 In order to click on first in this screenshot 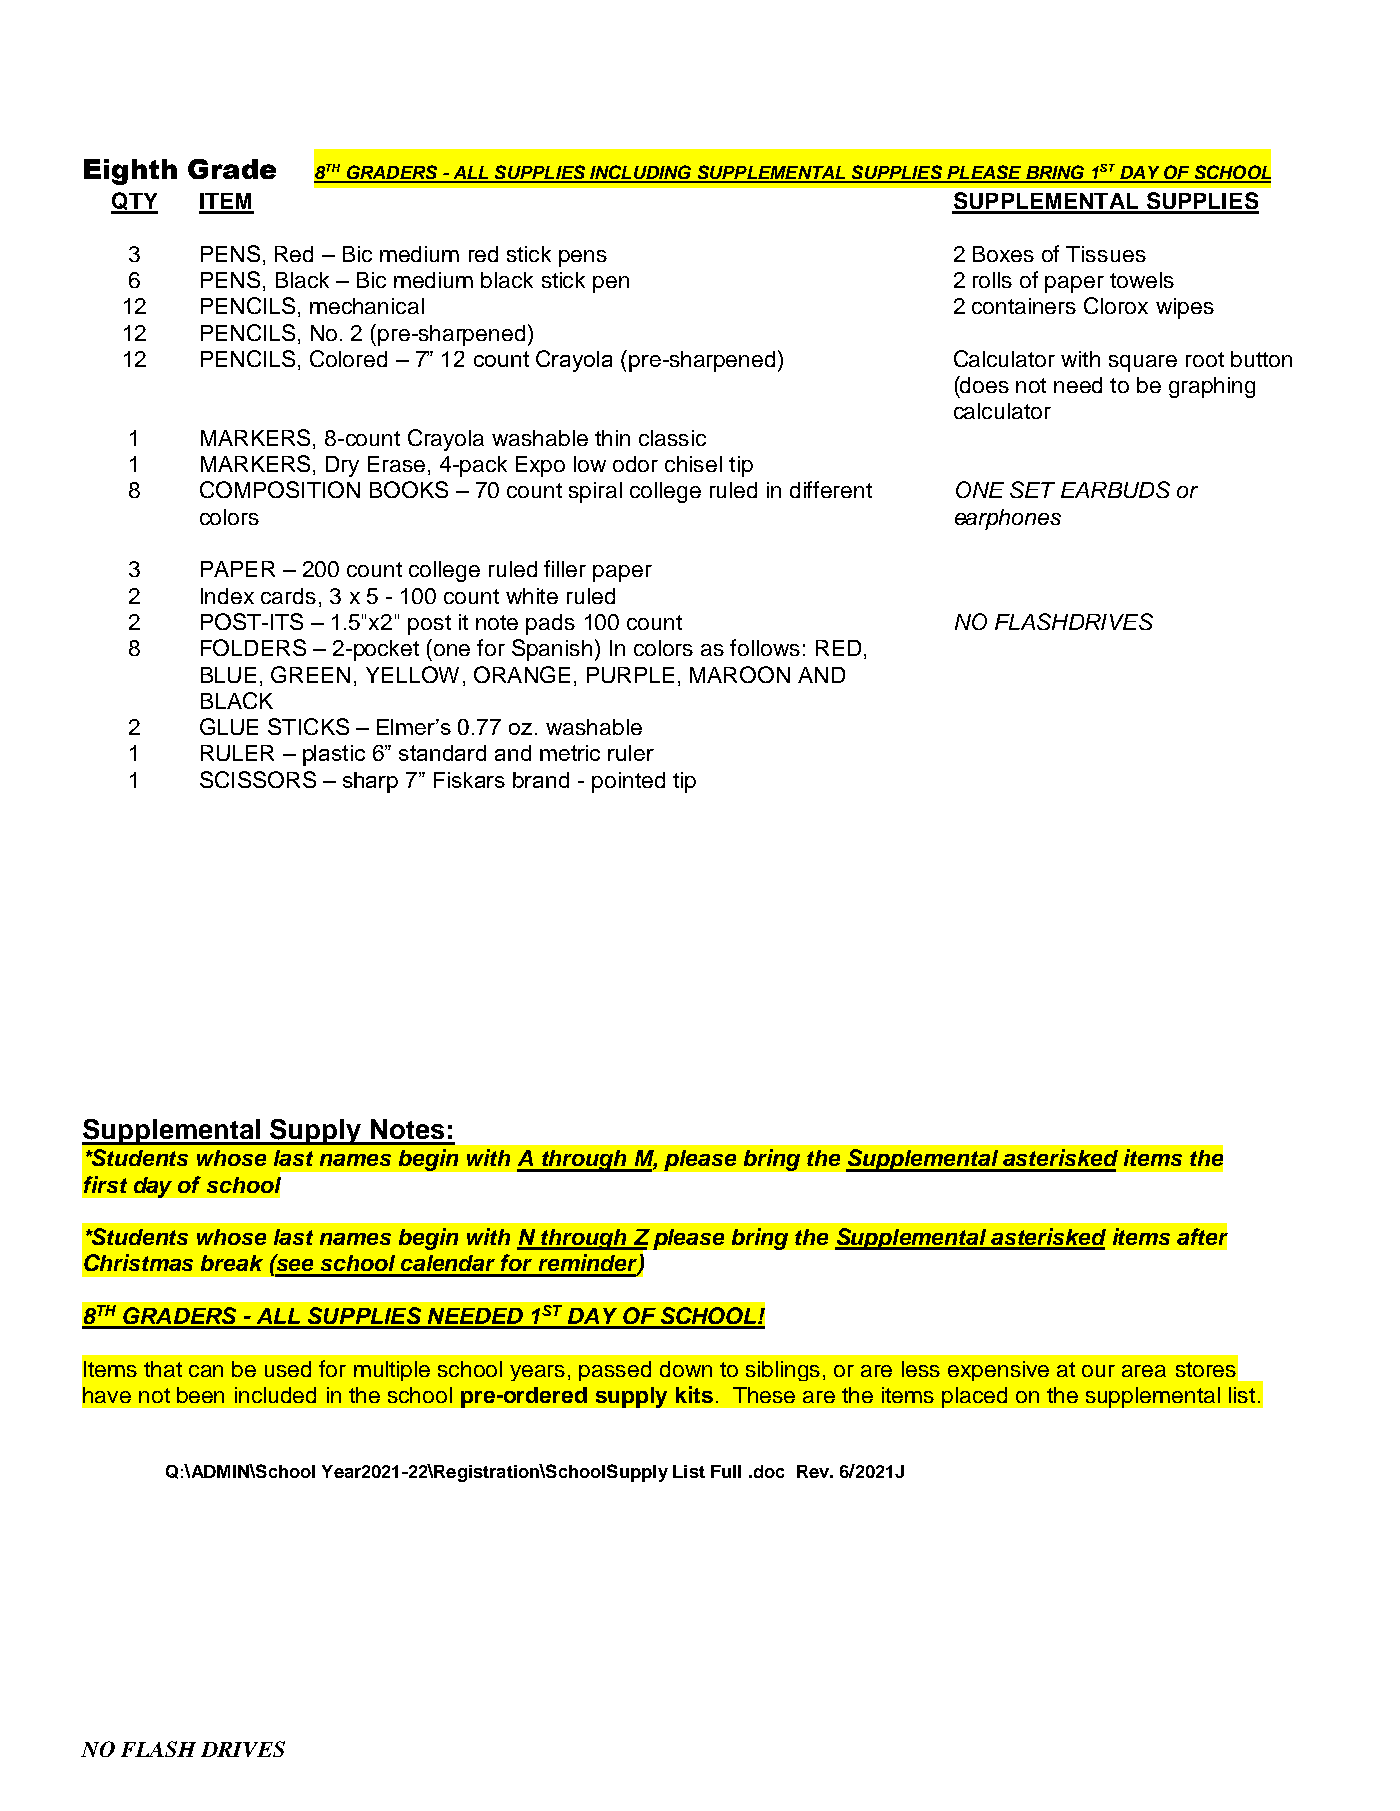, I will do `click(105, 1184)`.
